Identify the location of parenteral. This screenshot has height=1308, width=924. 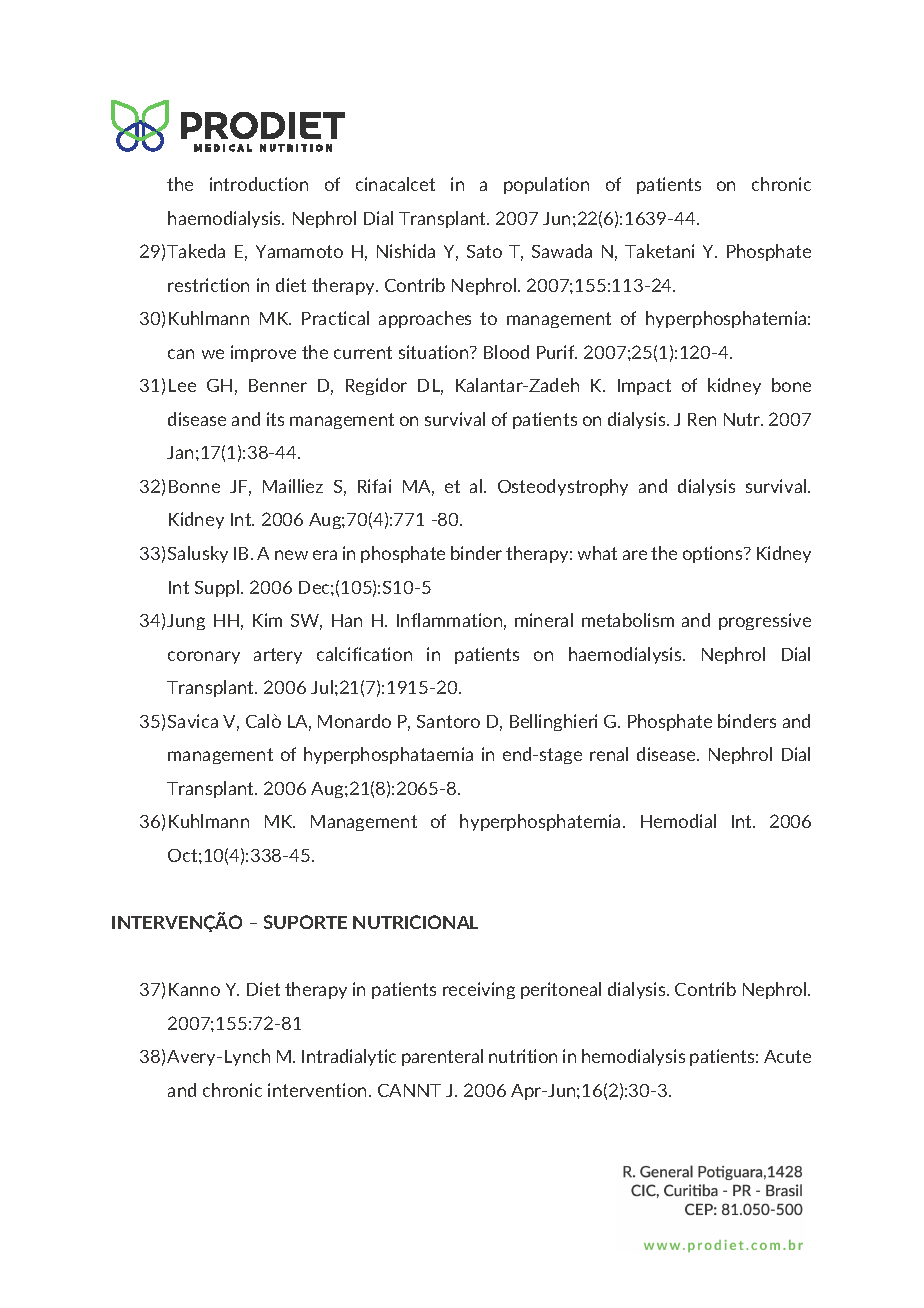
(442, 1057).
